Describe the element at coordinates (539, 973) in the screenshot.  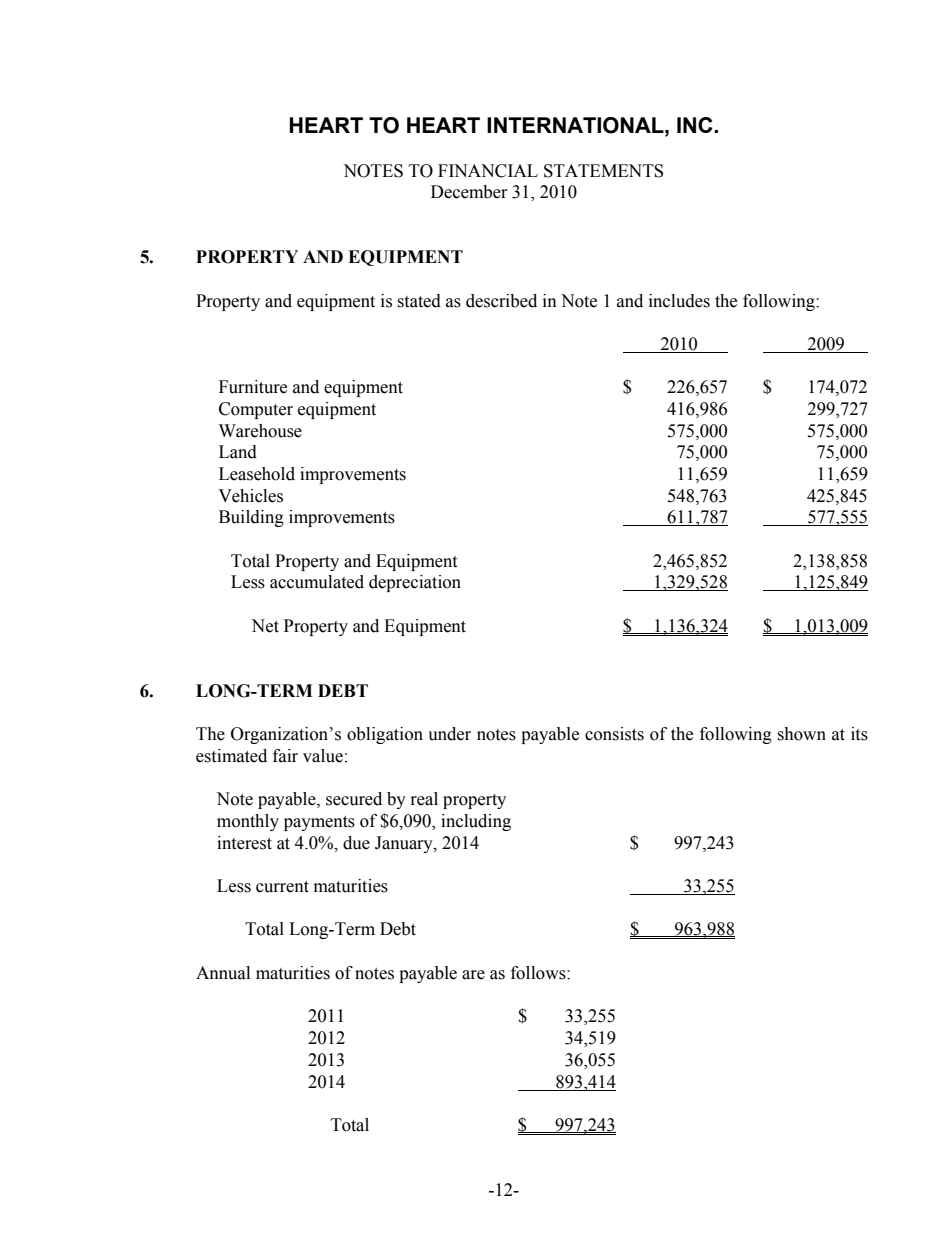
I see `follows` at that location.
